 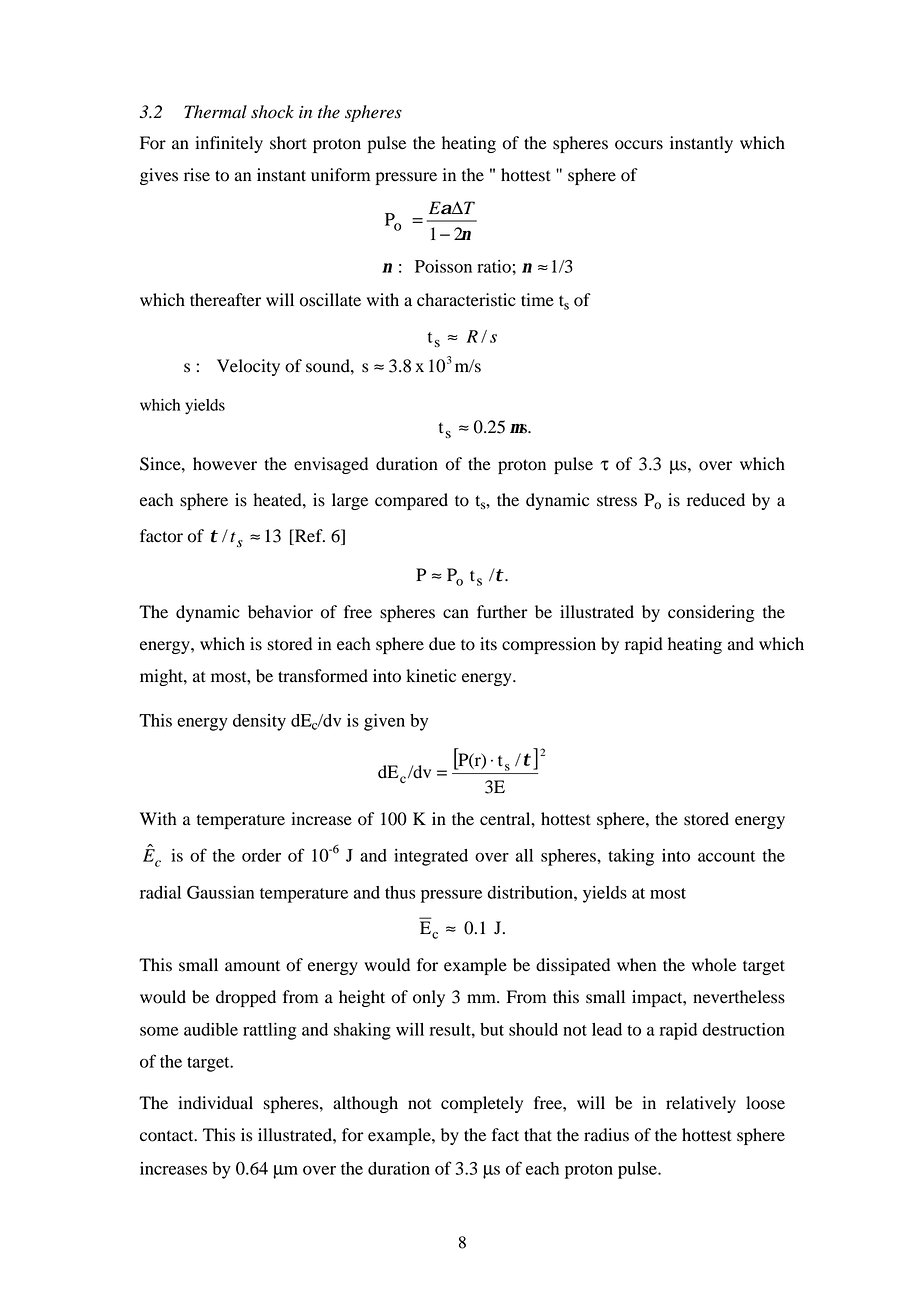 I want to click on infinitely, so click(x=229, y=144).
